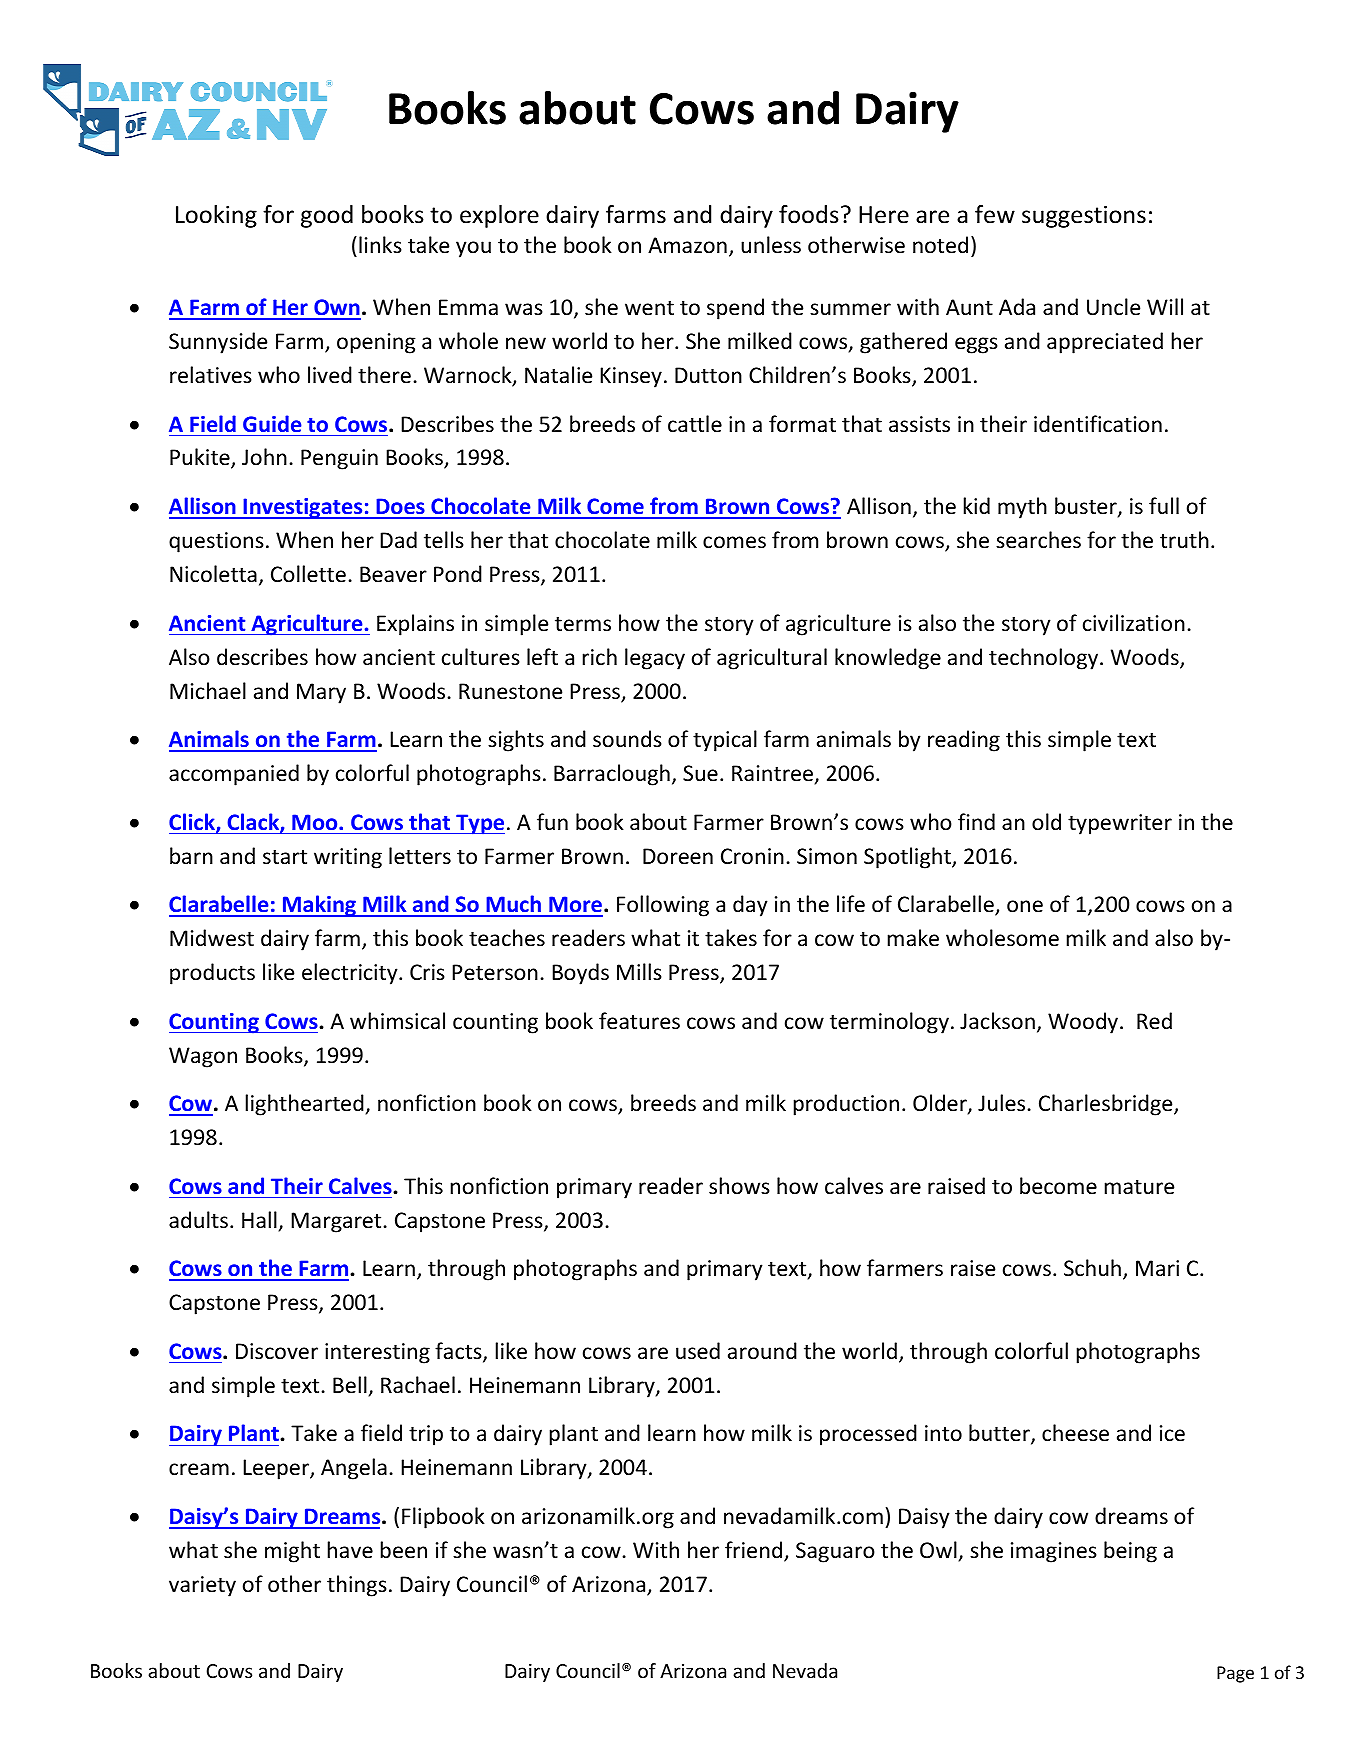 The image size is (1347, 1744). Describe the element at coordinates (357, 1586) in the screenshot. I see `things` at that location.
